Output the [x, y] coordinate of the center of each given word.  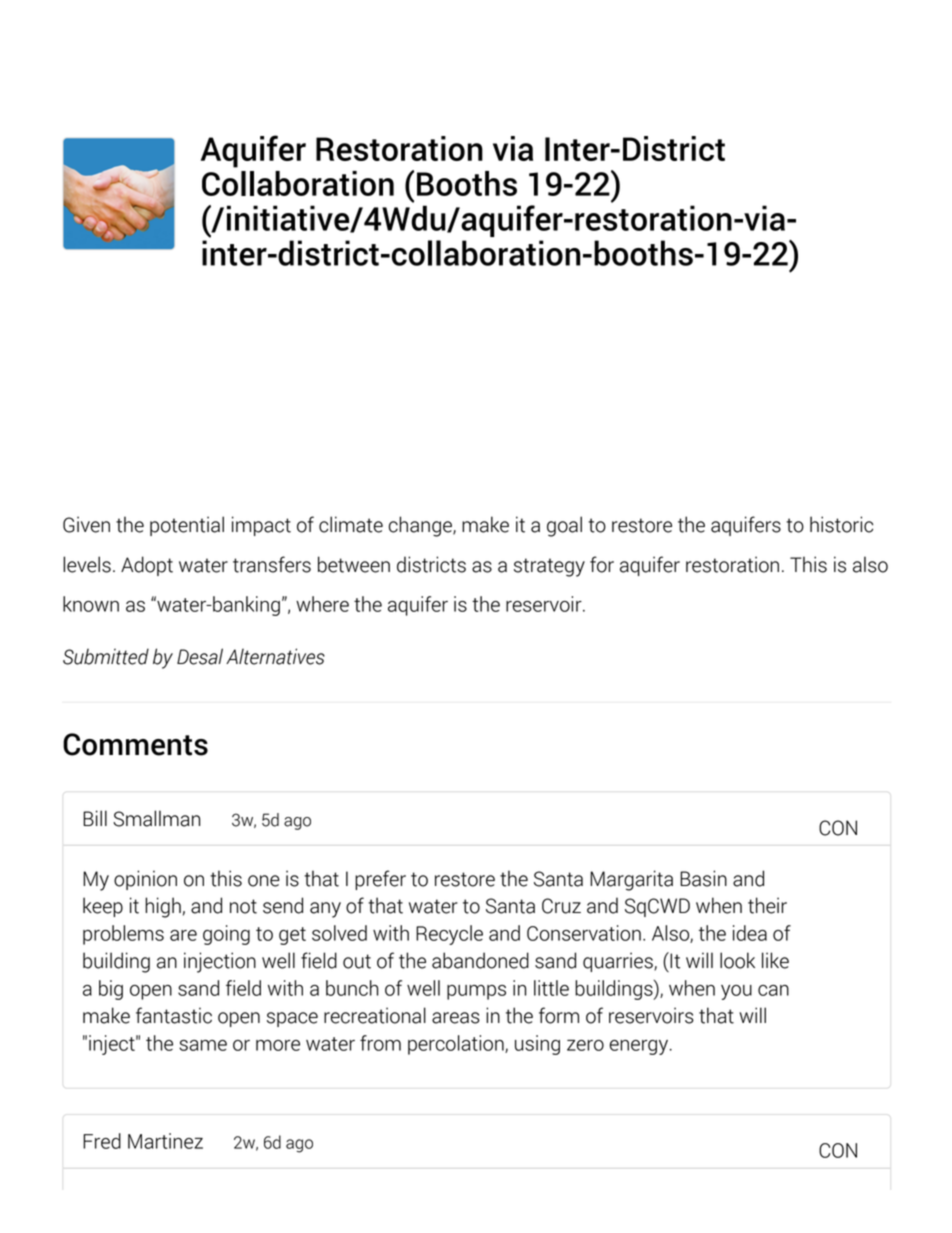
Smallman [156, 818]
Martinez [165, 1141]
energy [640, 1047]
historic [841, 524]
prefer [380, 880]
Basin [703, 878]
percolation [457, 1045]
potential [187, 526]
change [421, 526]
